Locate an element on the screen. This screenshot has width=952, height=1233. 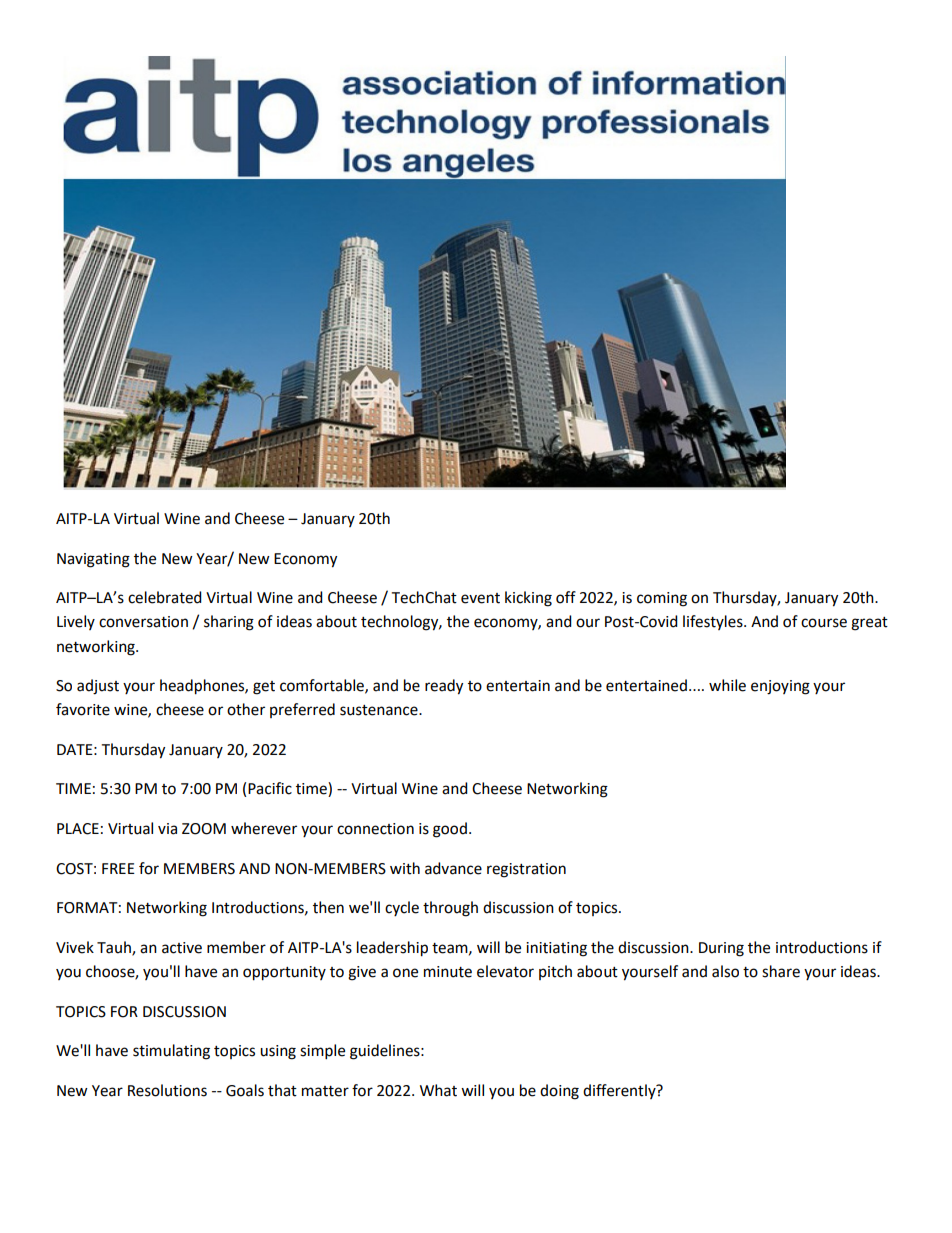
celebrated is located at coordinates (165, 597).
